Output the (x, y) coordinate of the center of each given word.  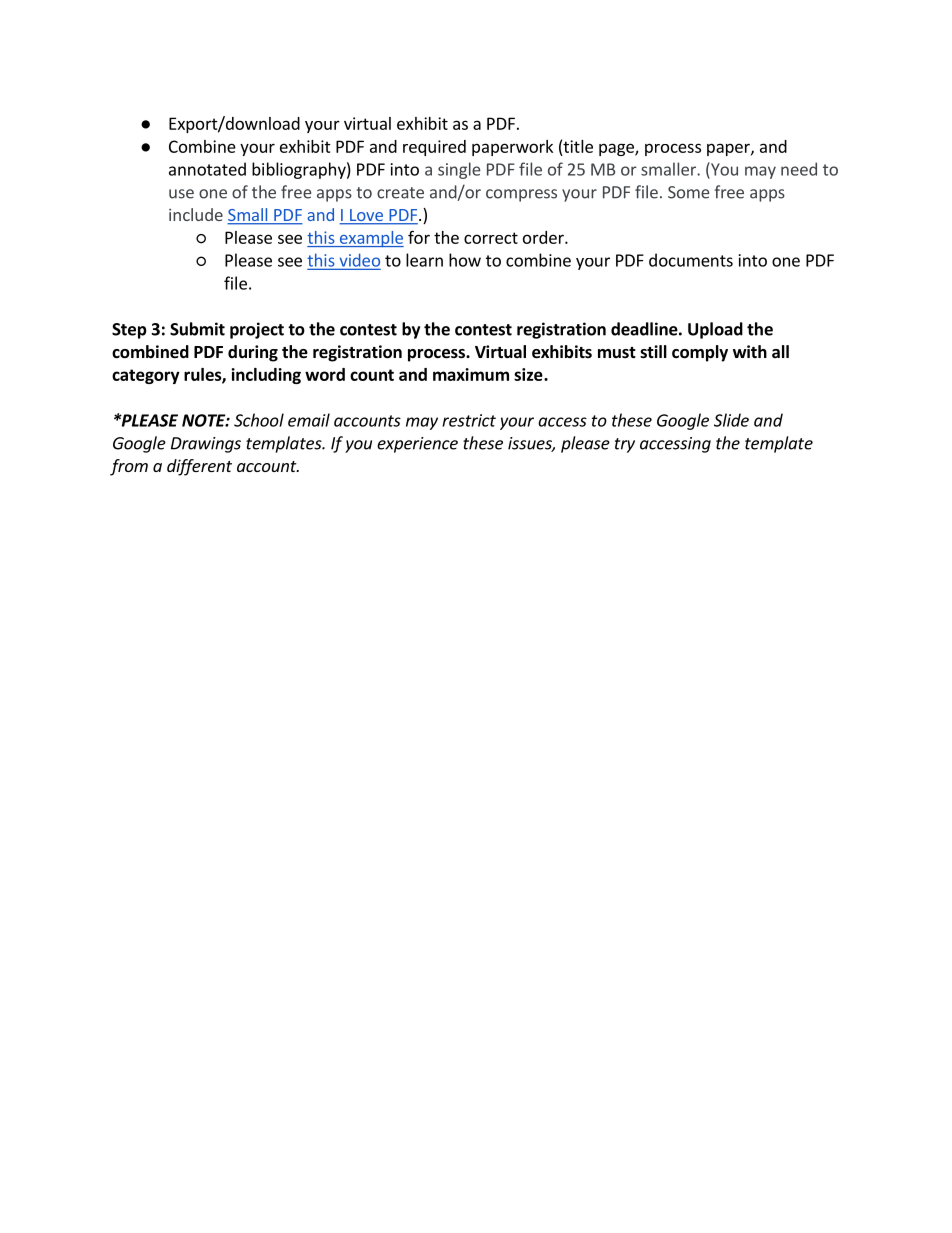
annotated (207, 169)
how (465, 260)
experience (417, 445)
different (199, 467)
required (434, 148)
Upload (715, 330)
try (625, 445)
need (799, 169)
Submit (197, 329)
